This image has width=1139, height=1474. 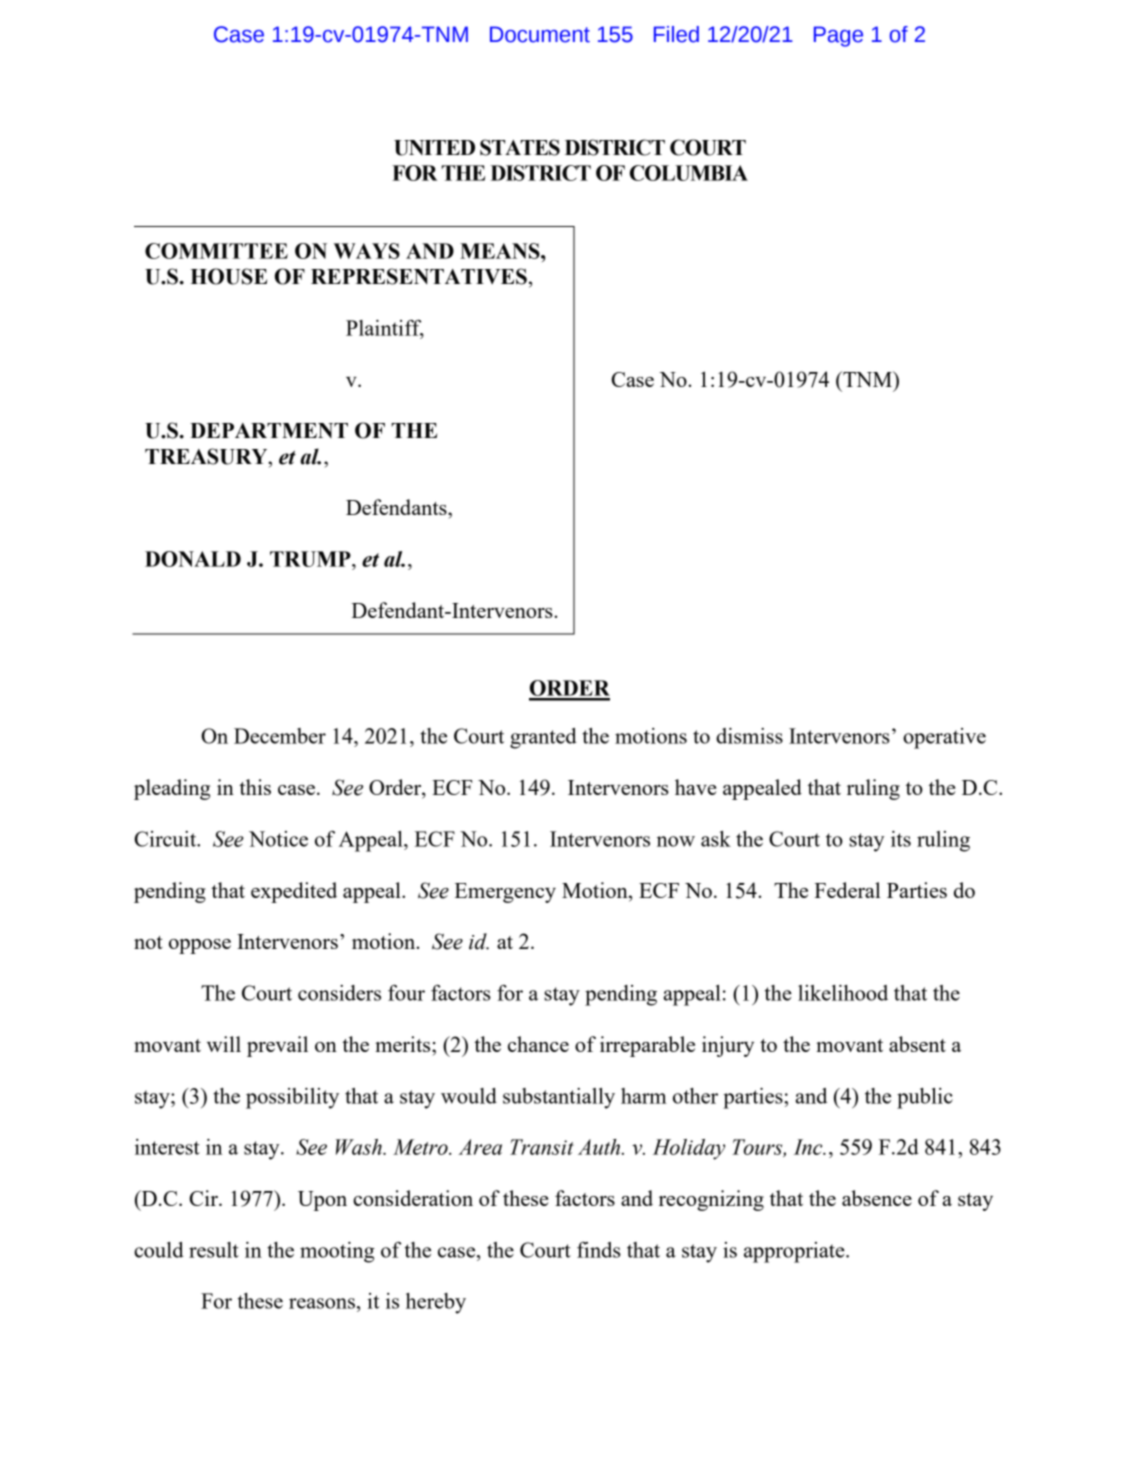 I want to click on operative, so click(x=944, y=738).
